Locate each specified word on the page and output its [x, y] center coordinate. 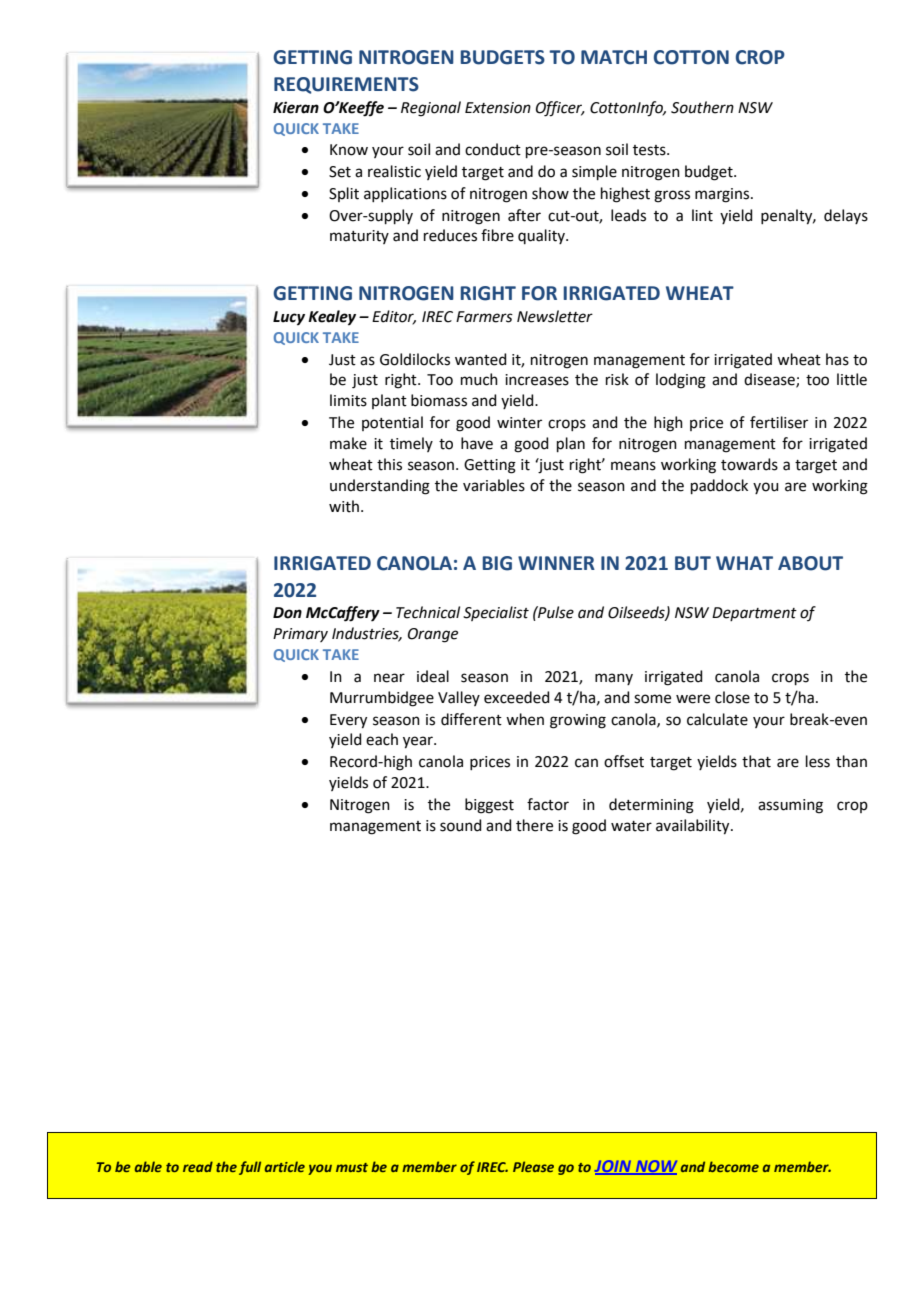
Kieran [296, 107]
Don [287, 613]
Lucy [289, 318]
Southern [702, 107]
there [534, 825]
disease [770, 380]
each [382, 739]
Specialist [496, 613]
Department [754, 614]
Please [533, 1166]
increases [537, 380]
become [733, 1166]
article [285, 1166]
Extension [498, 108]
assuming [790, 806]
